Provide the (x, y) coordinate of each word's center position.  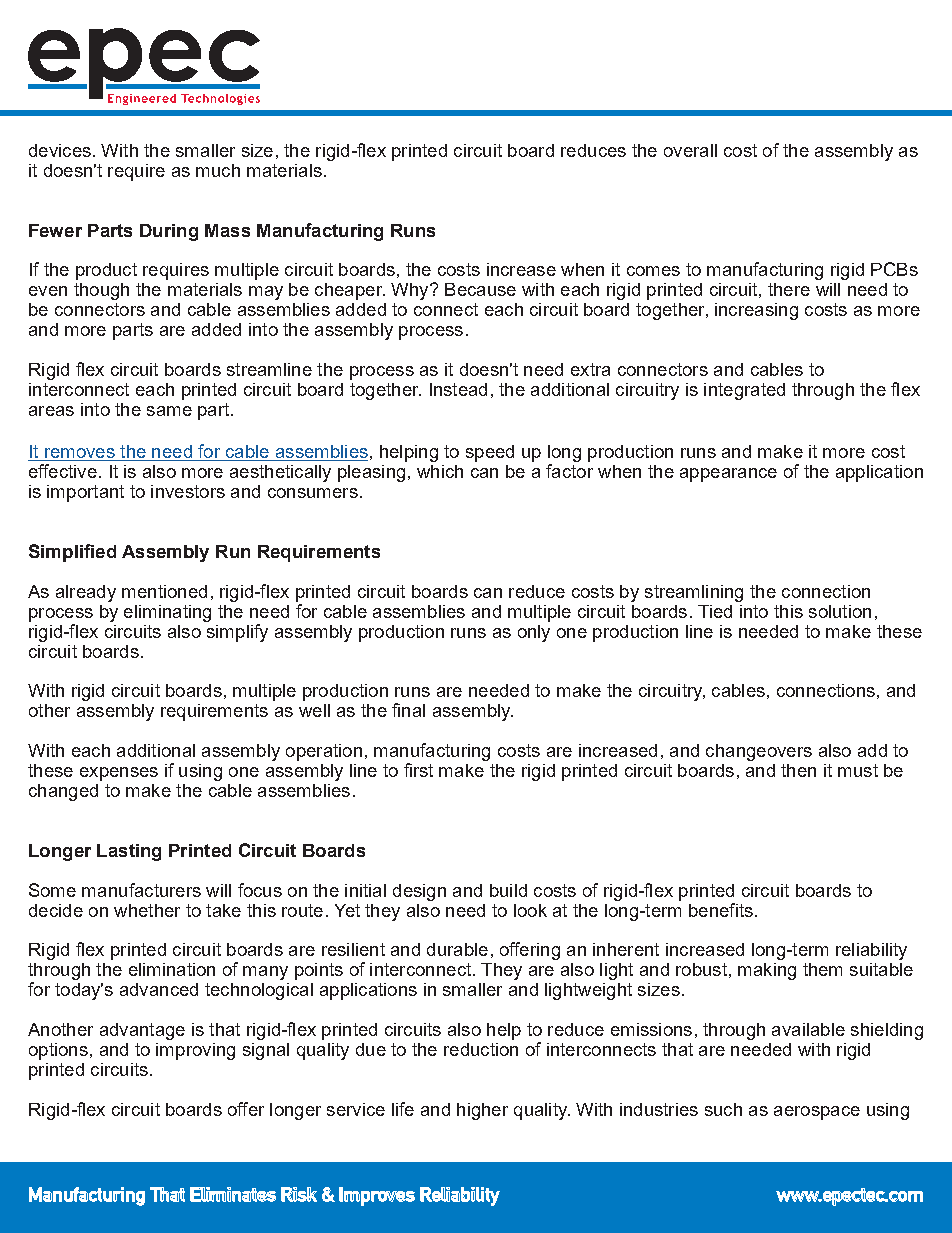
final (408, 710)
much (218, 170)
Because (480, 289)
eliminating (167, 613)
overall (690, 150)
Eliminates (233, 1194)
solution (840, 611)
